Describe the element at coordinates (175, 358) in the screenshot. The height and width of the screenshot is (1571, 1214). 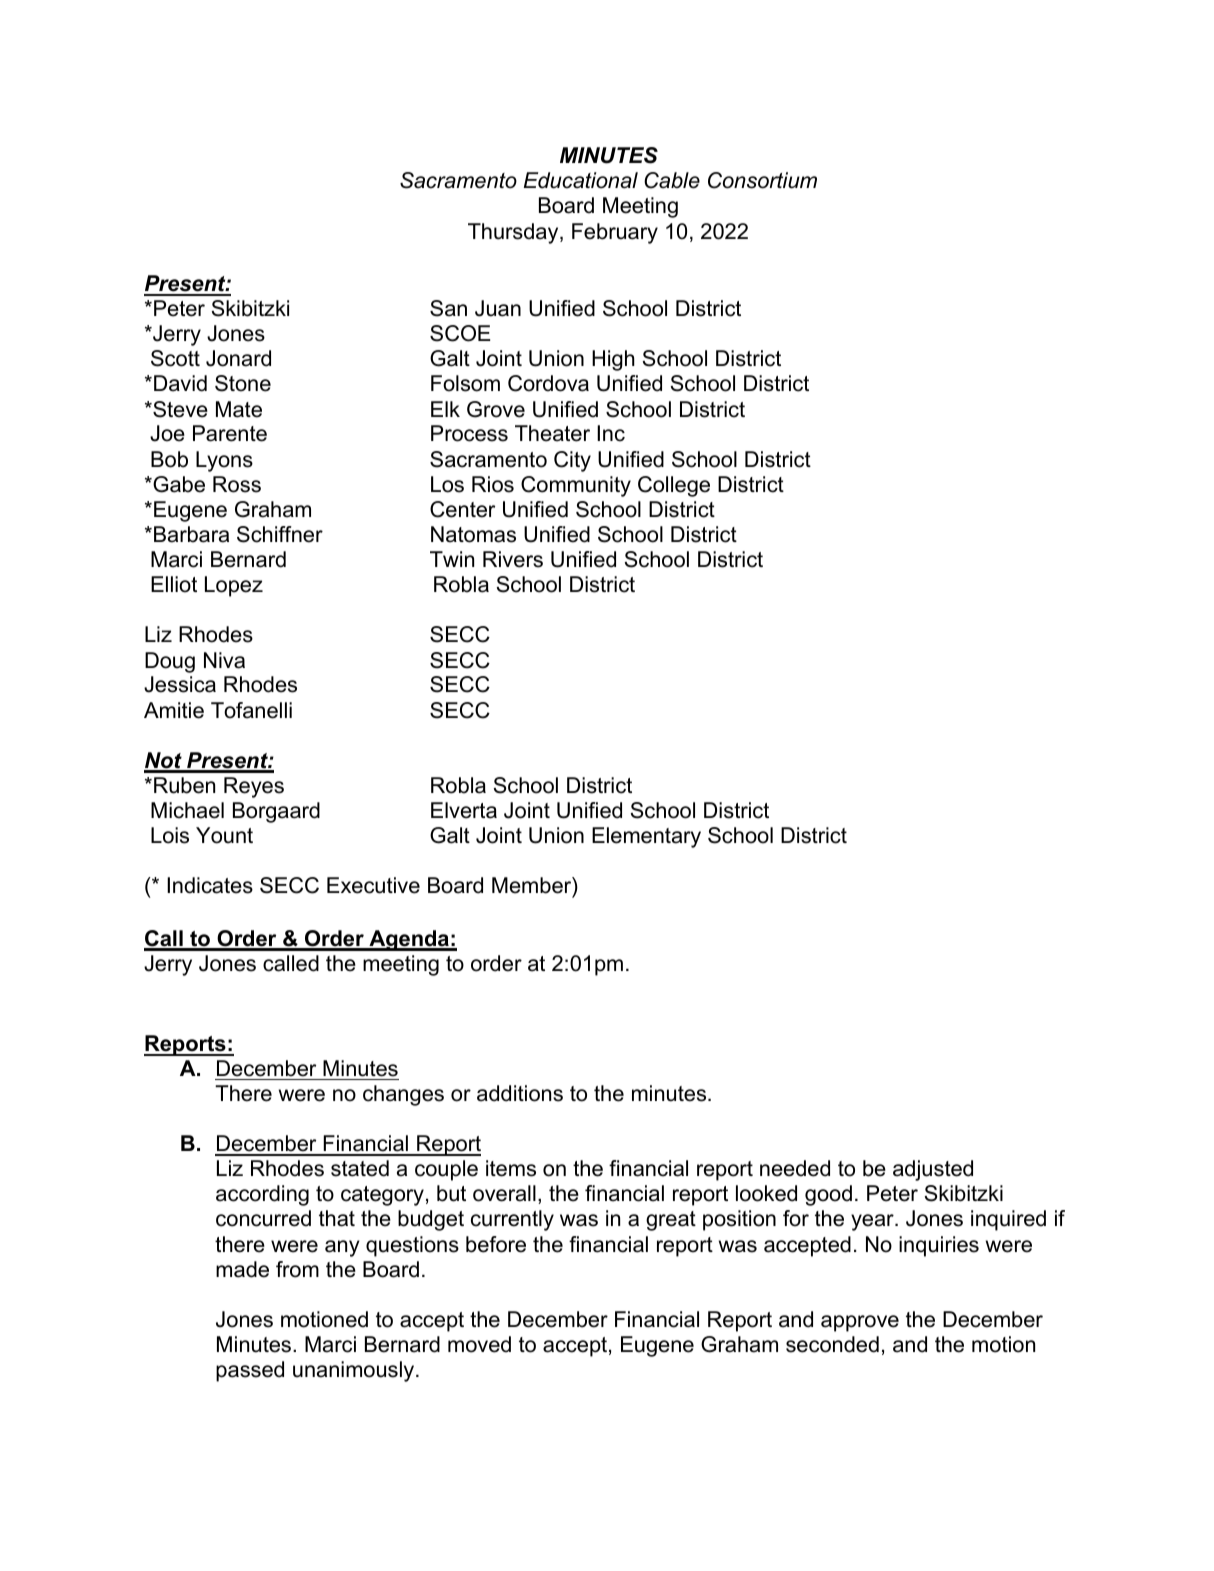
I see `Scott` at that location.
